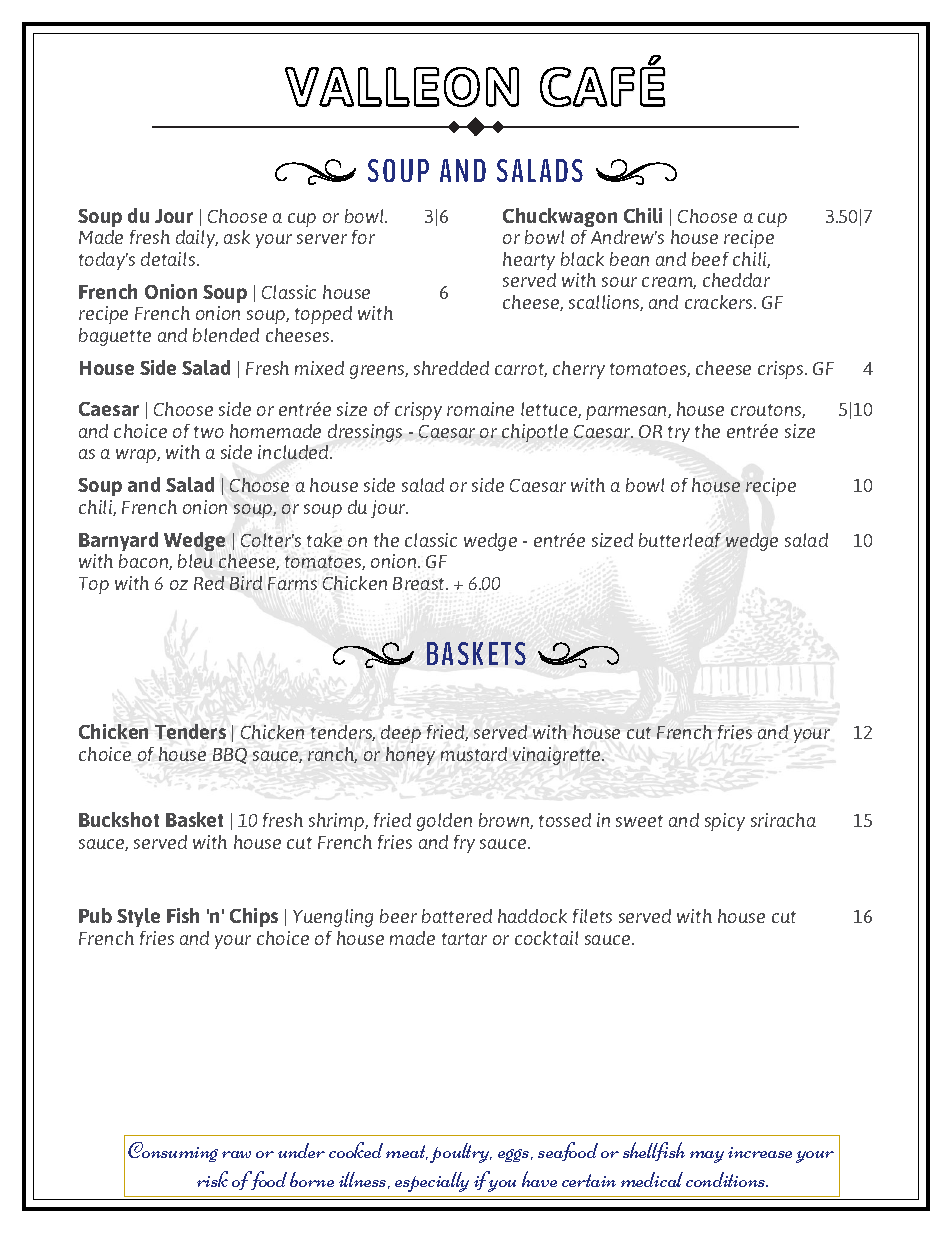  I want to click on filets, so click(592, 916).
